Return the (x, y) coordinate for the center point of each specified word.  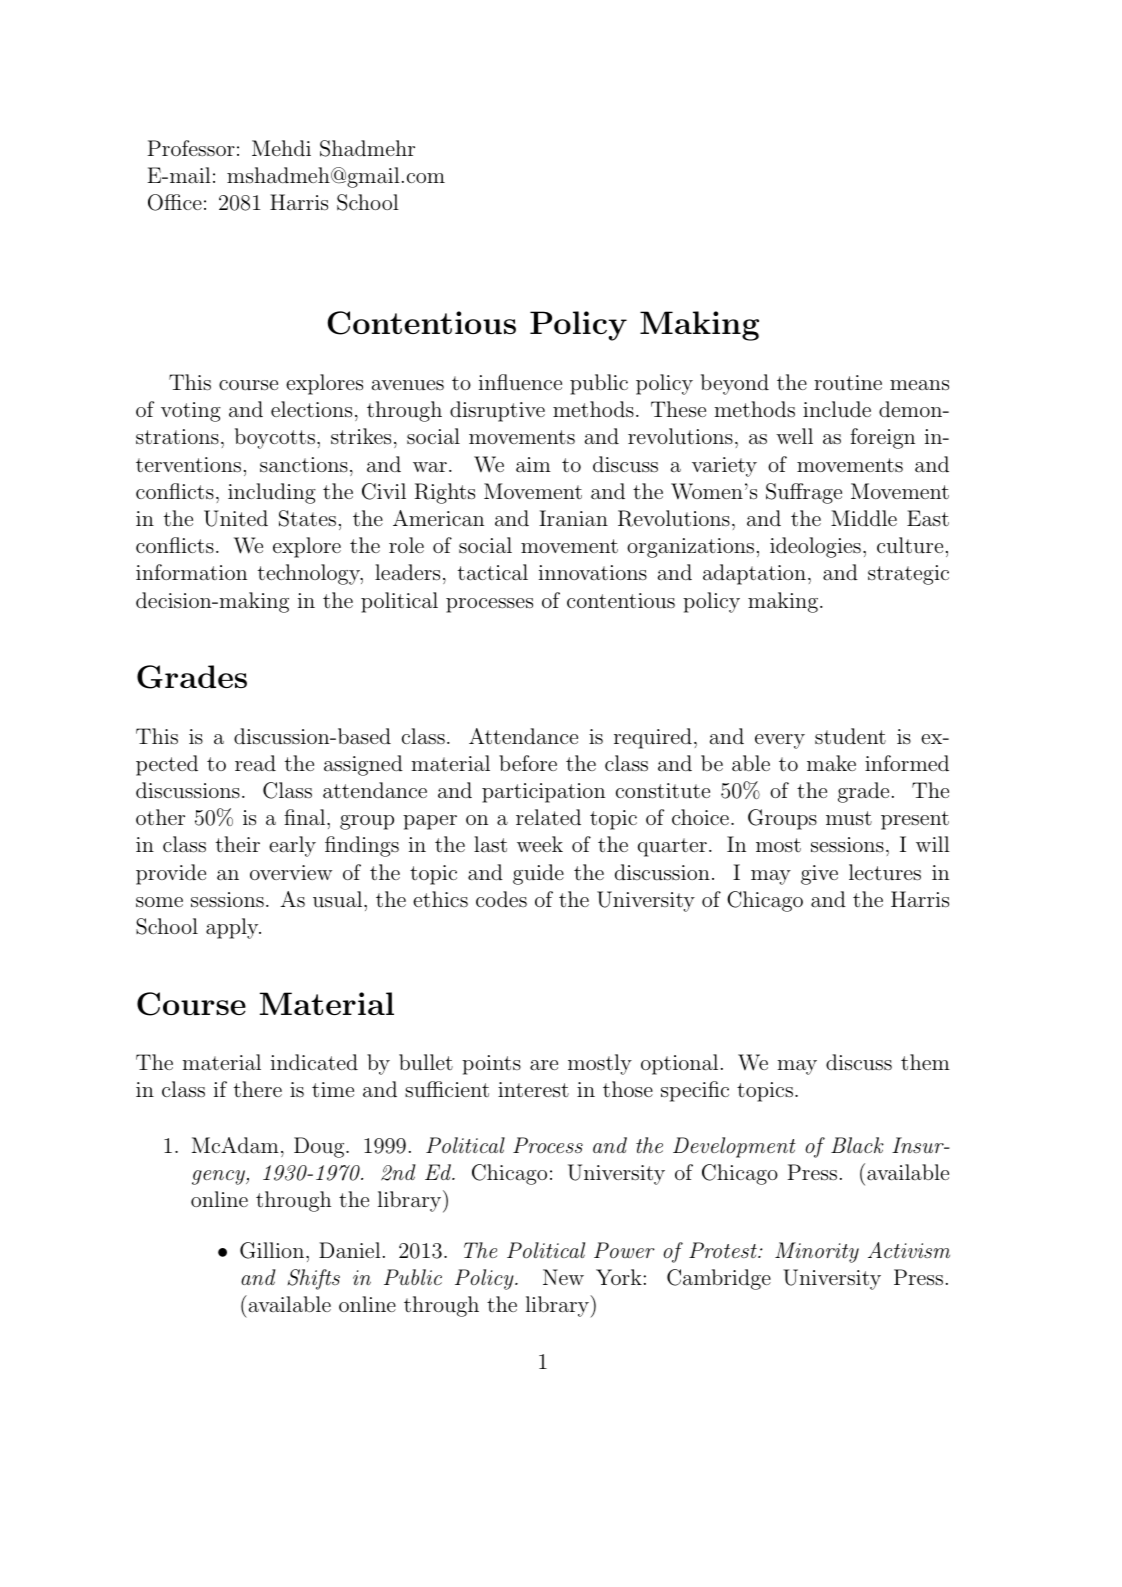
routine (848, 383)
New (563, 1277)
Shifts (313, 1279)
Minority (817, 1252)
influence (520, 382)
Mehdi (281, 148)
